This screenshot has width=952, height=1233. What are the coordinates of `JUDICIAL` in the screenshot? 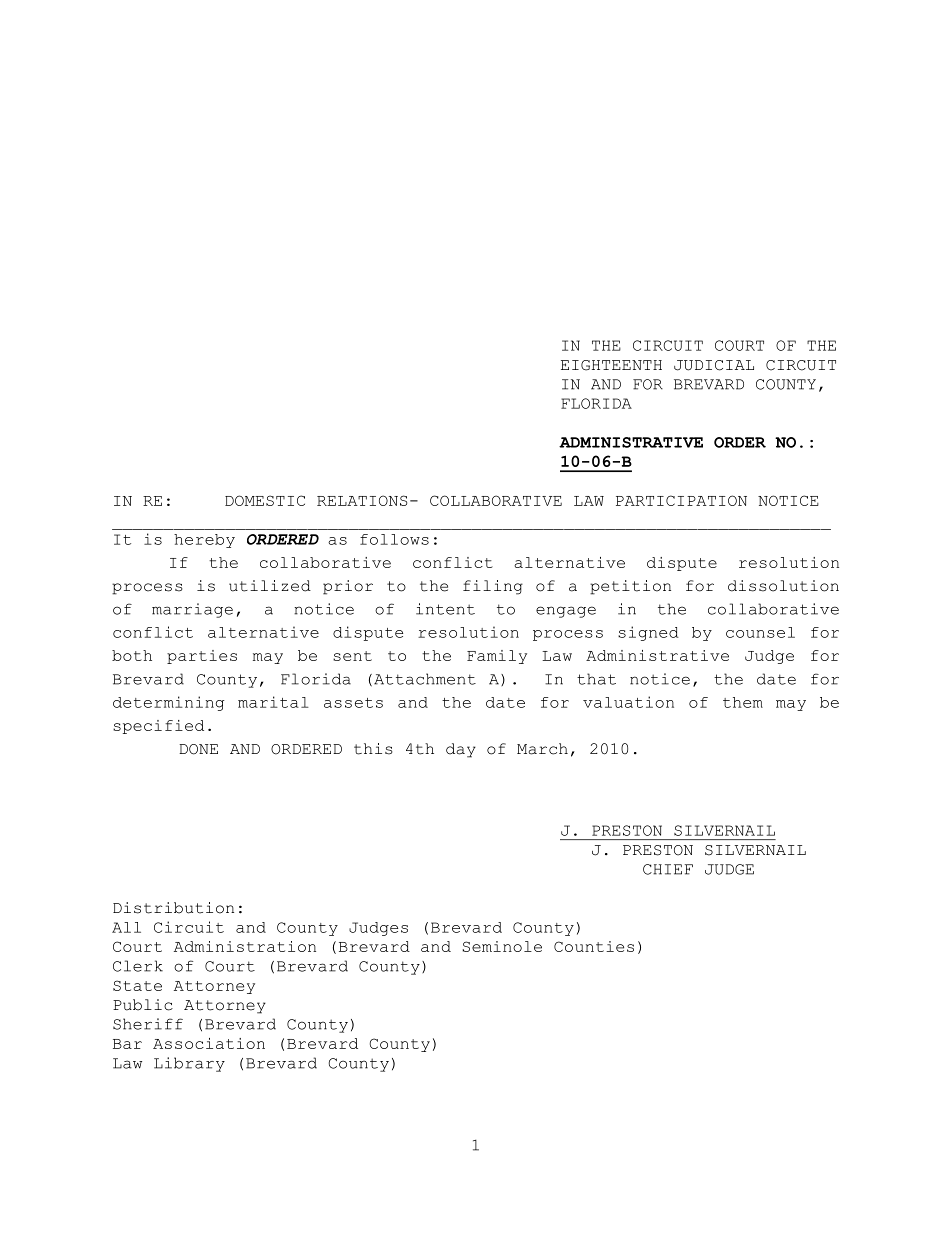 It's located at (714, 365).
